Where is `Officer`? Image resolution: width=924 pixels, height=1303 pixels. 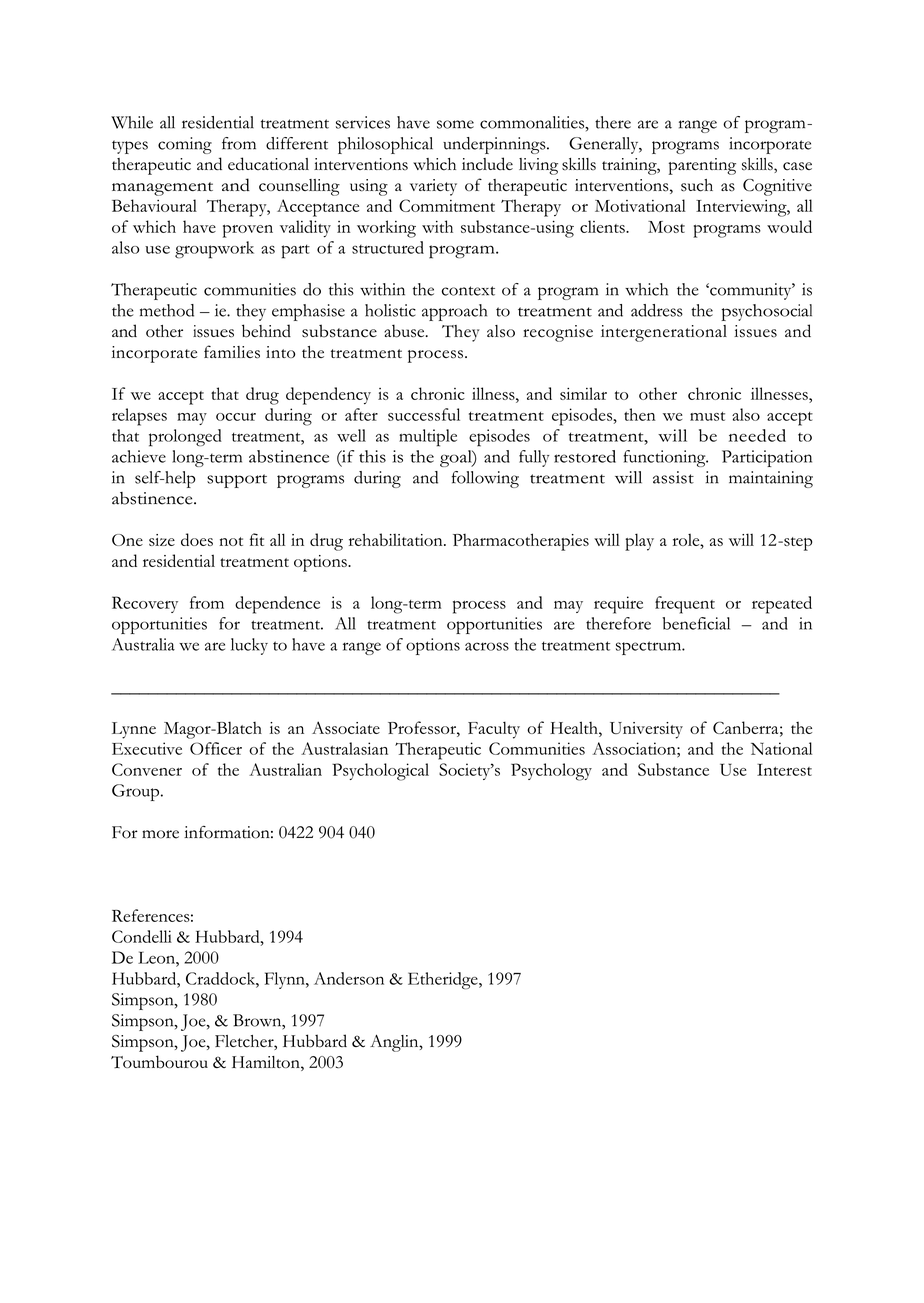
Officer is located at coordinates (216, 748).
